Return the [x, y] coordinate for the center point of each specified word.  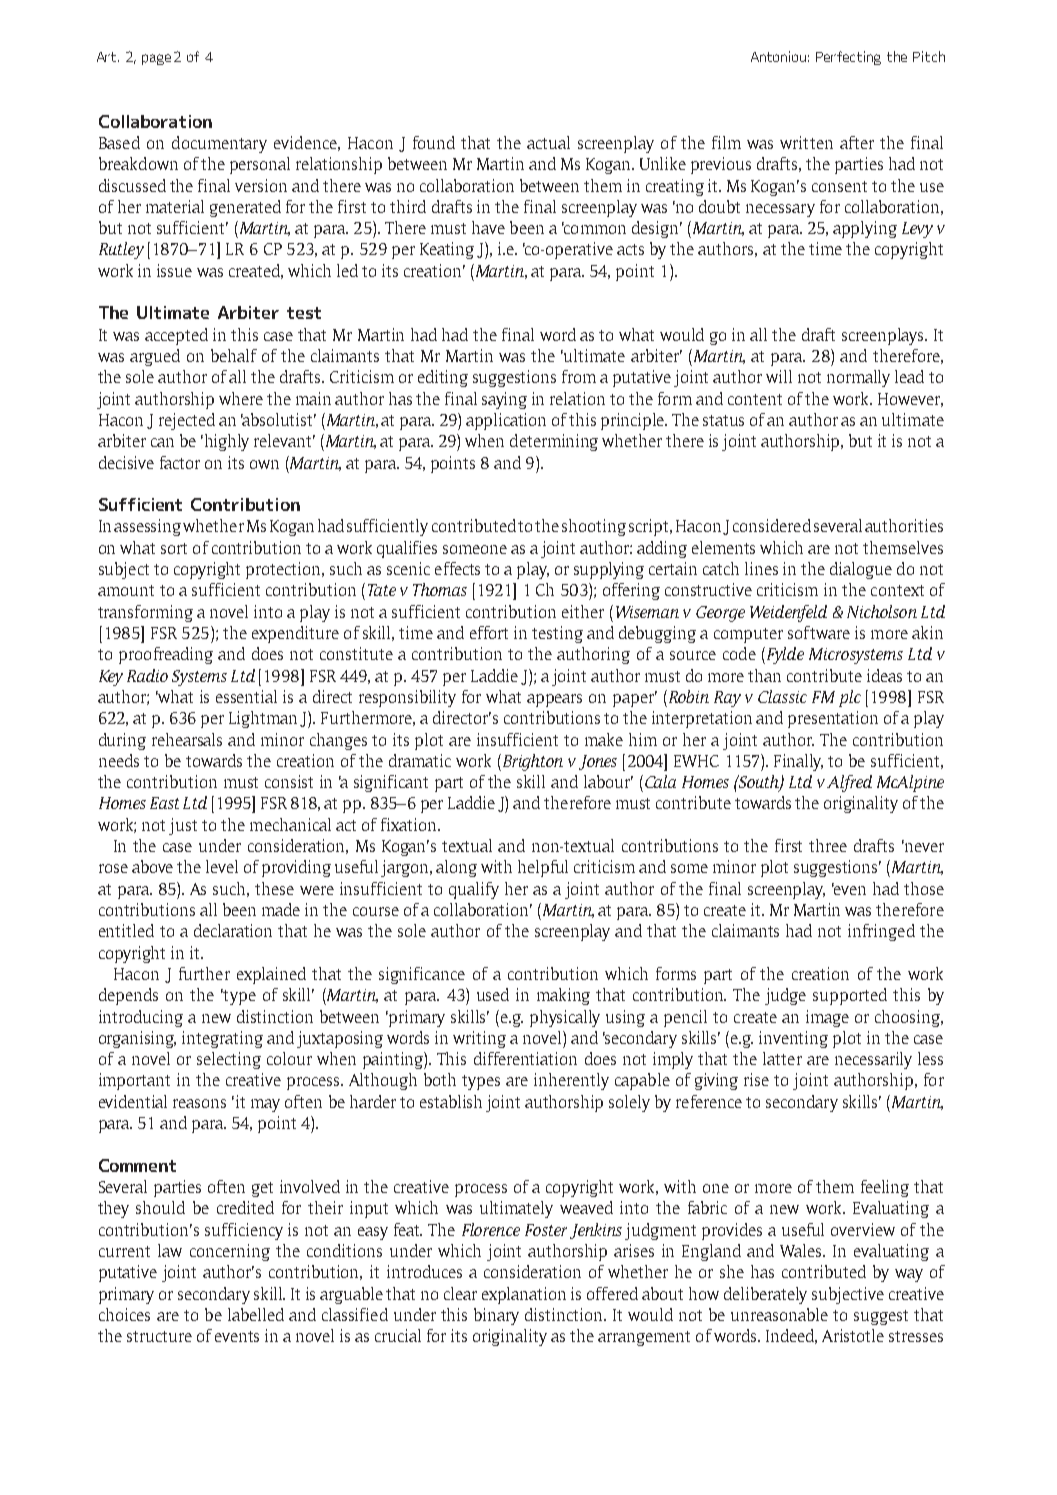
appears [554, 700]
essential [246, 696]
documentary [219, 144]
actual [548, 142]
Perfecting [848, 58]
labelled [256, 1314]
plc [850, 698]
